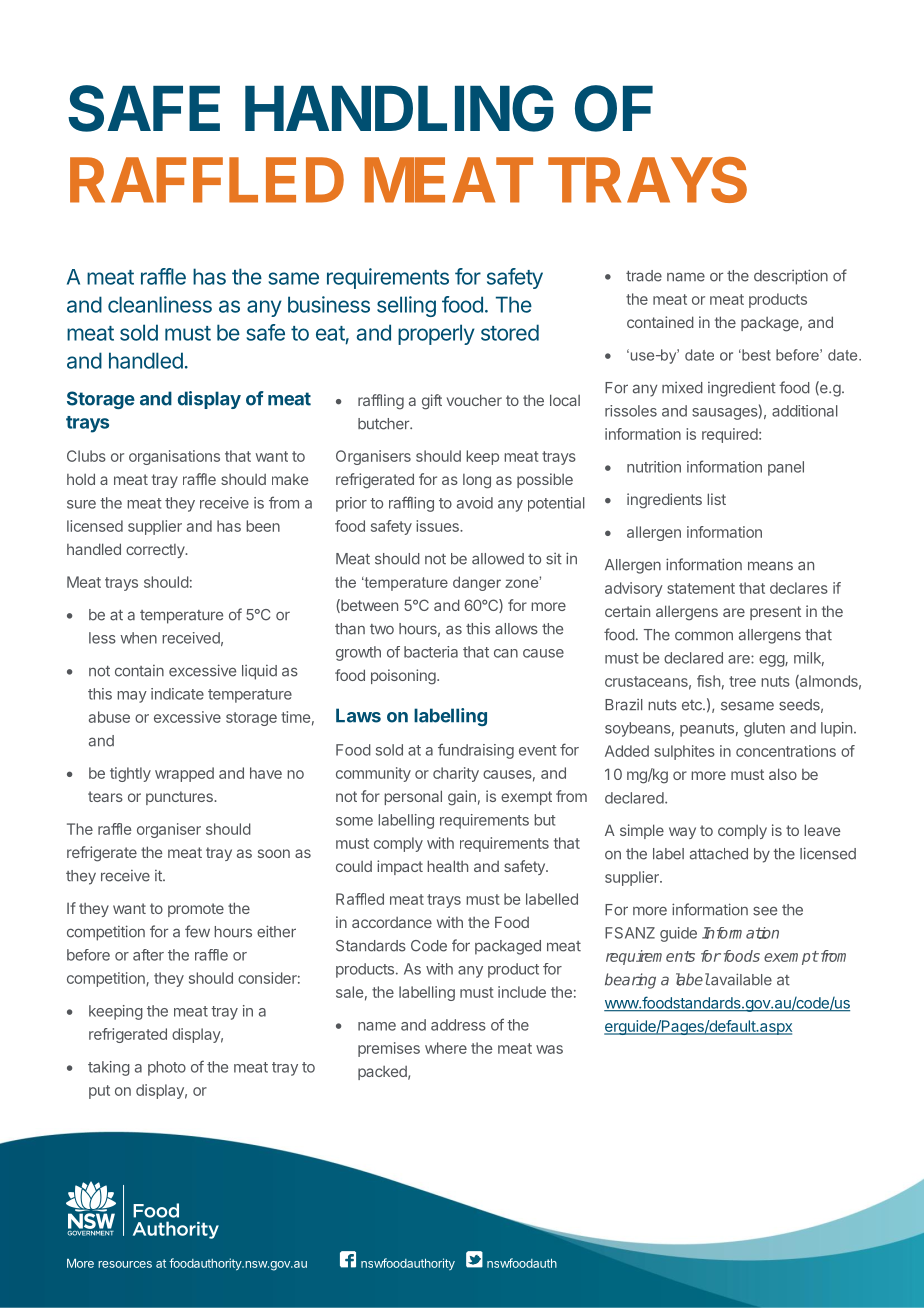 The height and width of the document is (1308, 924). I want to click on list, so click(716, 499).
